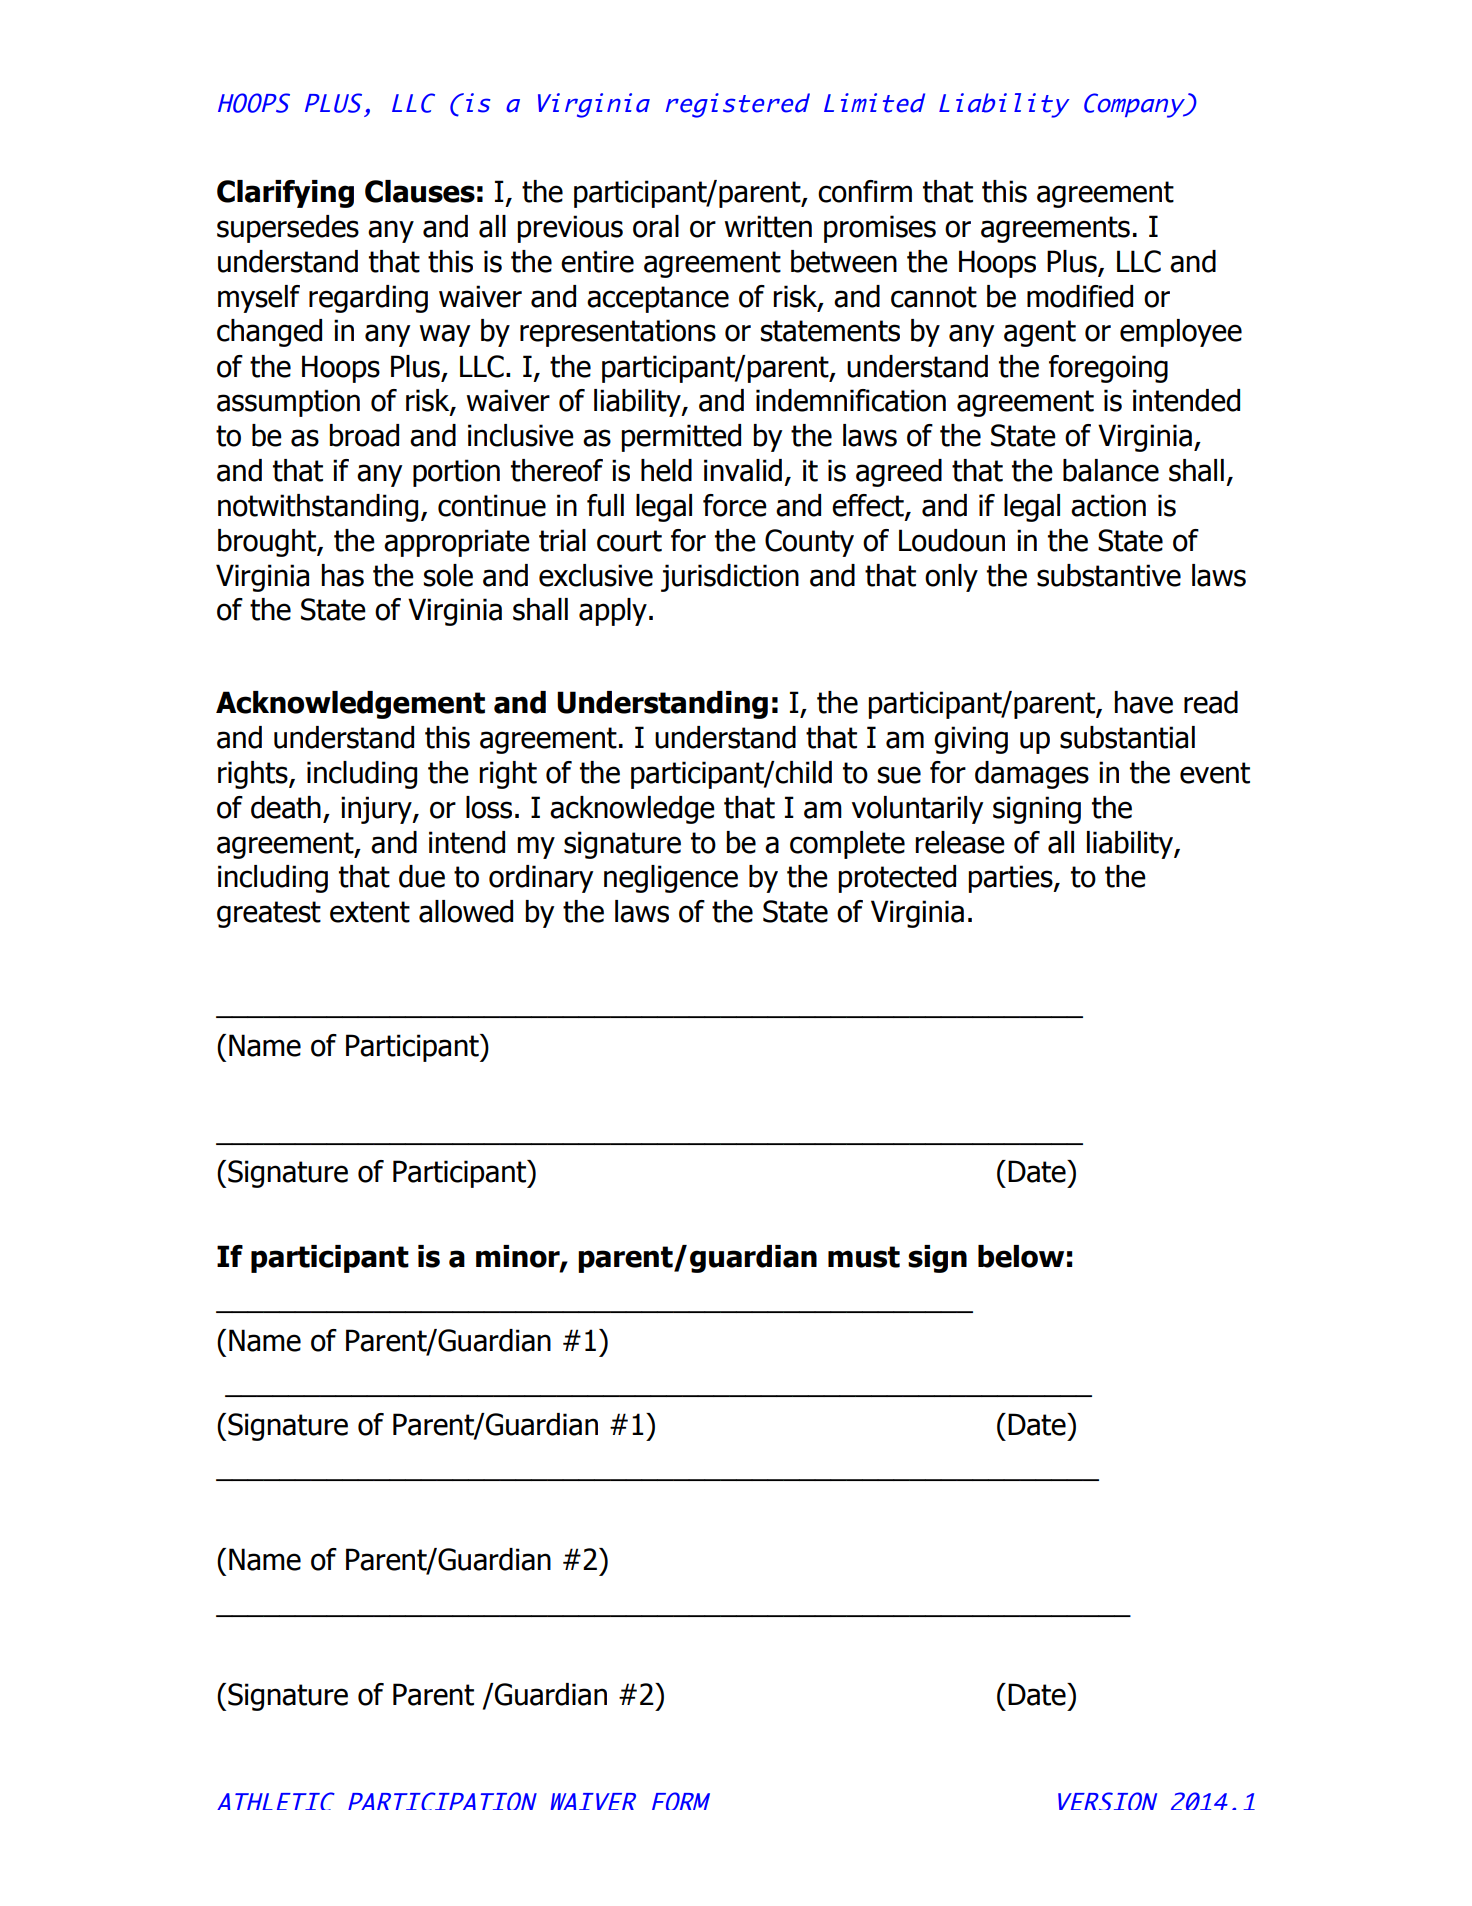 This screenshot has height=1906, width=1472. I want to click on below, so click(1021, 1256).
